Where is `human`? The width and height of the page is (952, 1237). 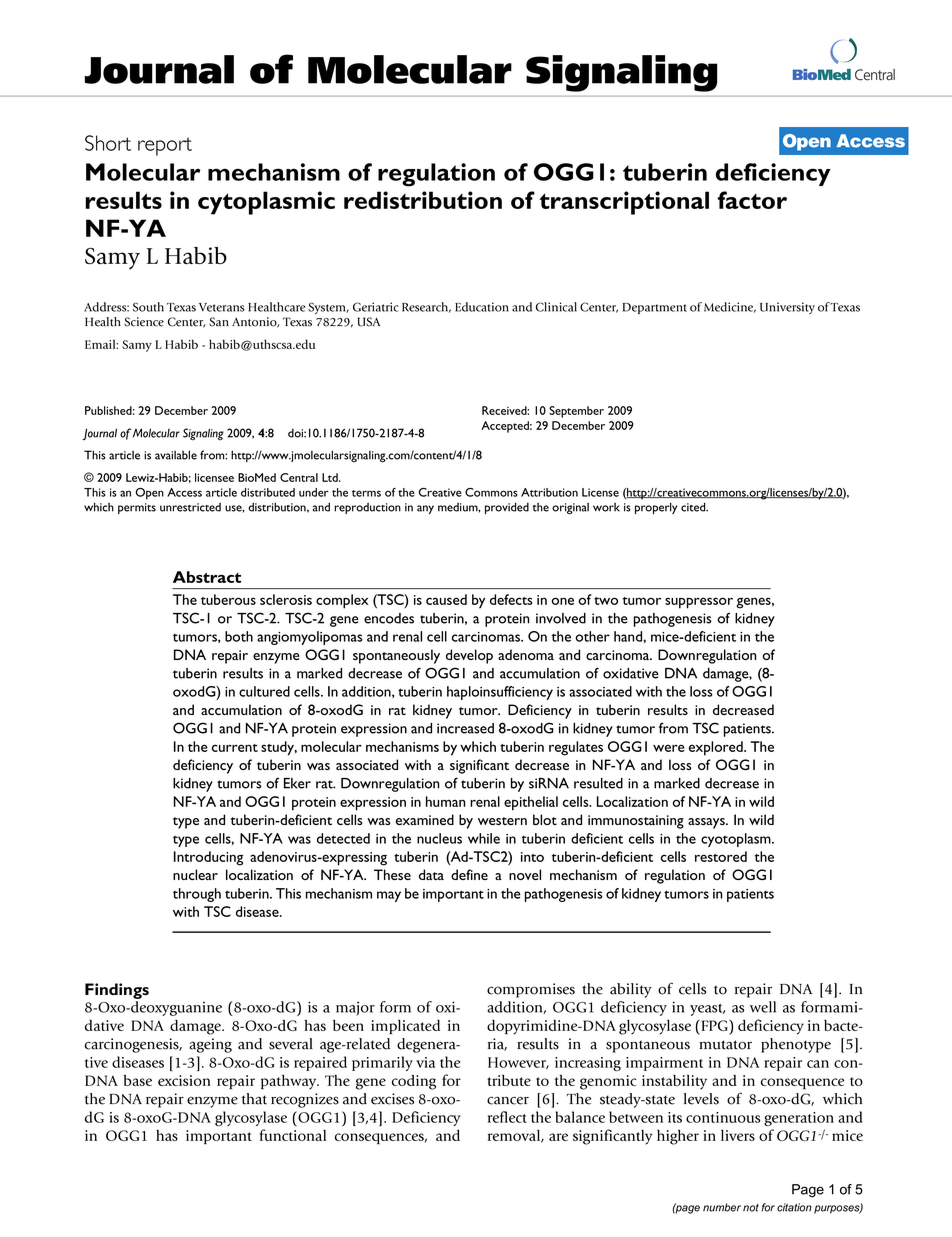 human is located at coordinates (446, 801).
